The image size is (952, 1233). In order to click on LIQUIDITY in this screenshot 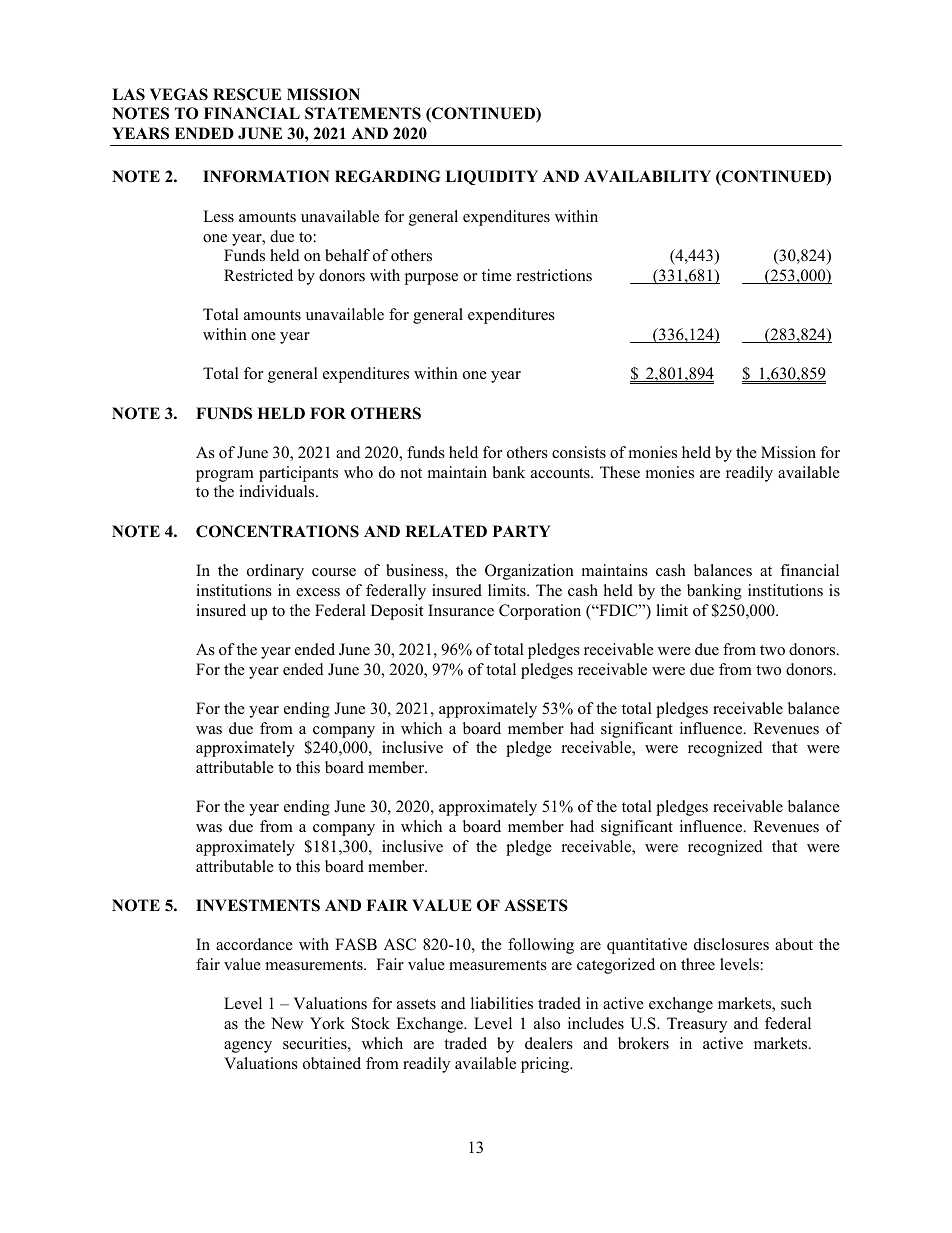, I will do `click(491, 177)`.
